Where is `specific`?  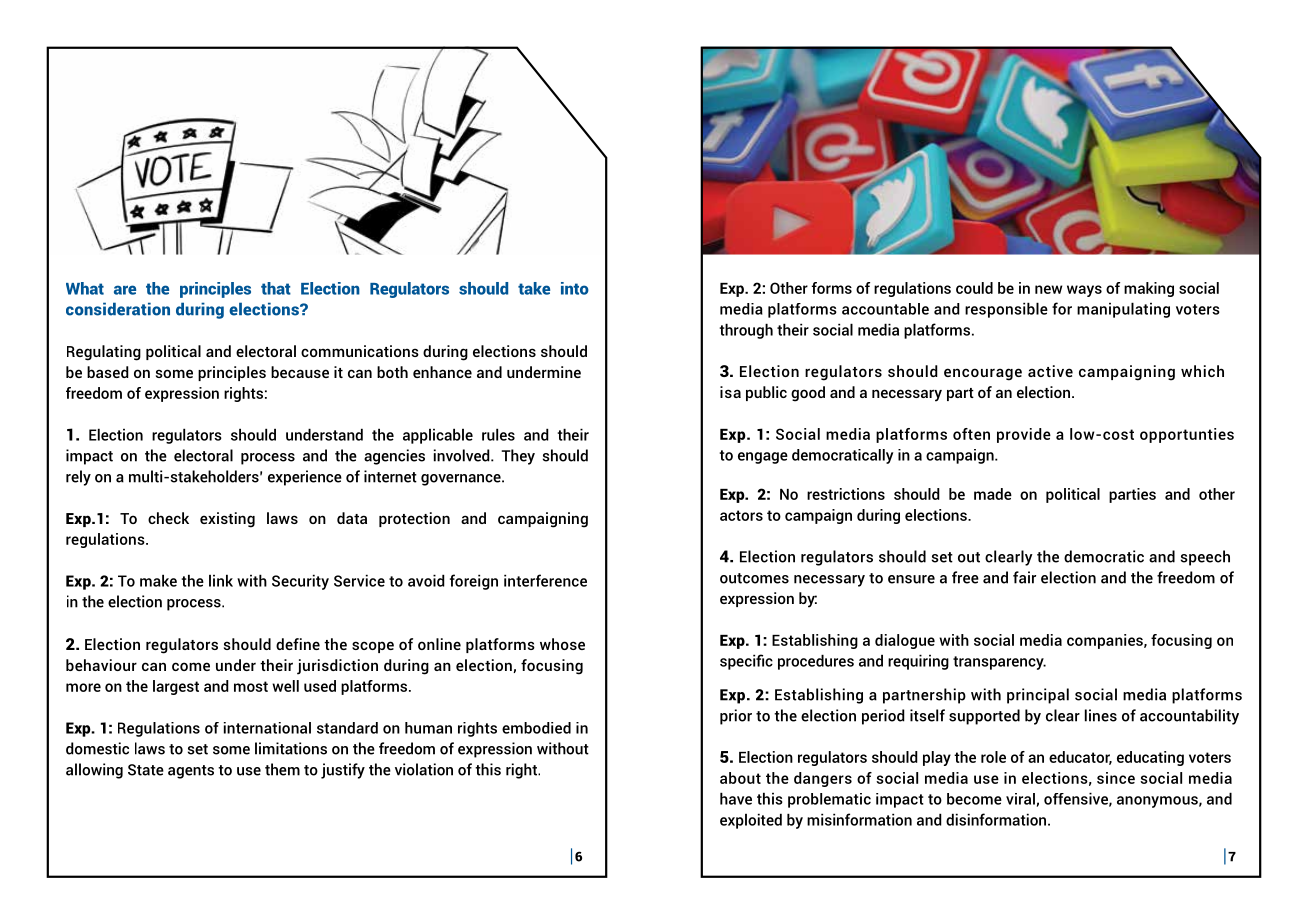
specific is located at coordinates (746, 662).
